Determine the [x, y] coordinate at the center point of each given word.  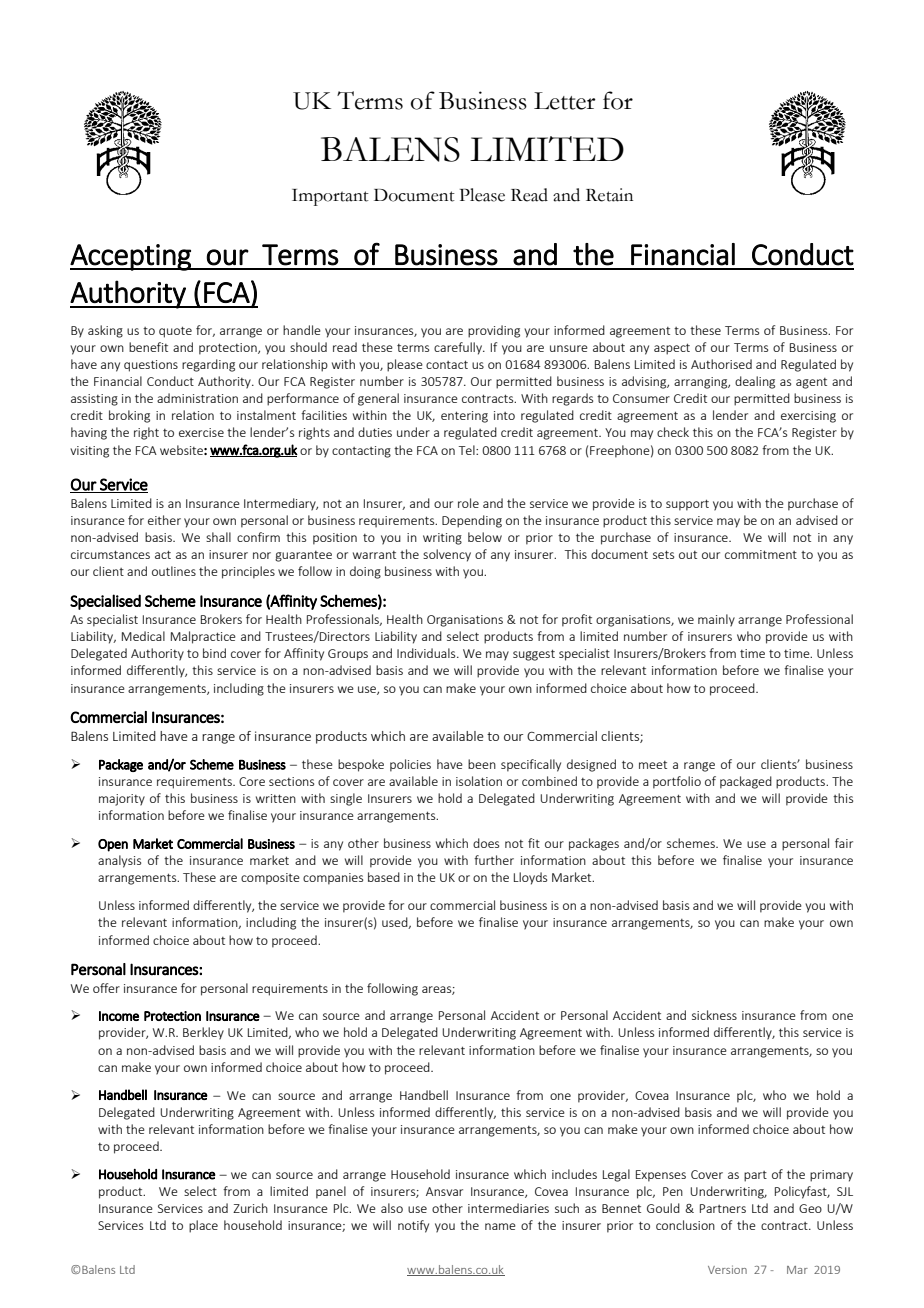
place [203, 1226]
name [500, 1226]
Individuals [427, 653]
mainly [716, 620]
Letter [565, 101]
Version [727, 1269]
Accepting [131, 257]
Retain [609, 195]
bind [214, 653]
